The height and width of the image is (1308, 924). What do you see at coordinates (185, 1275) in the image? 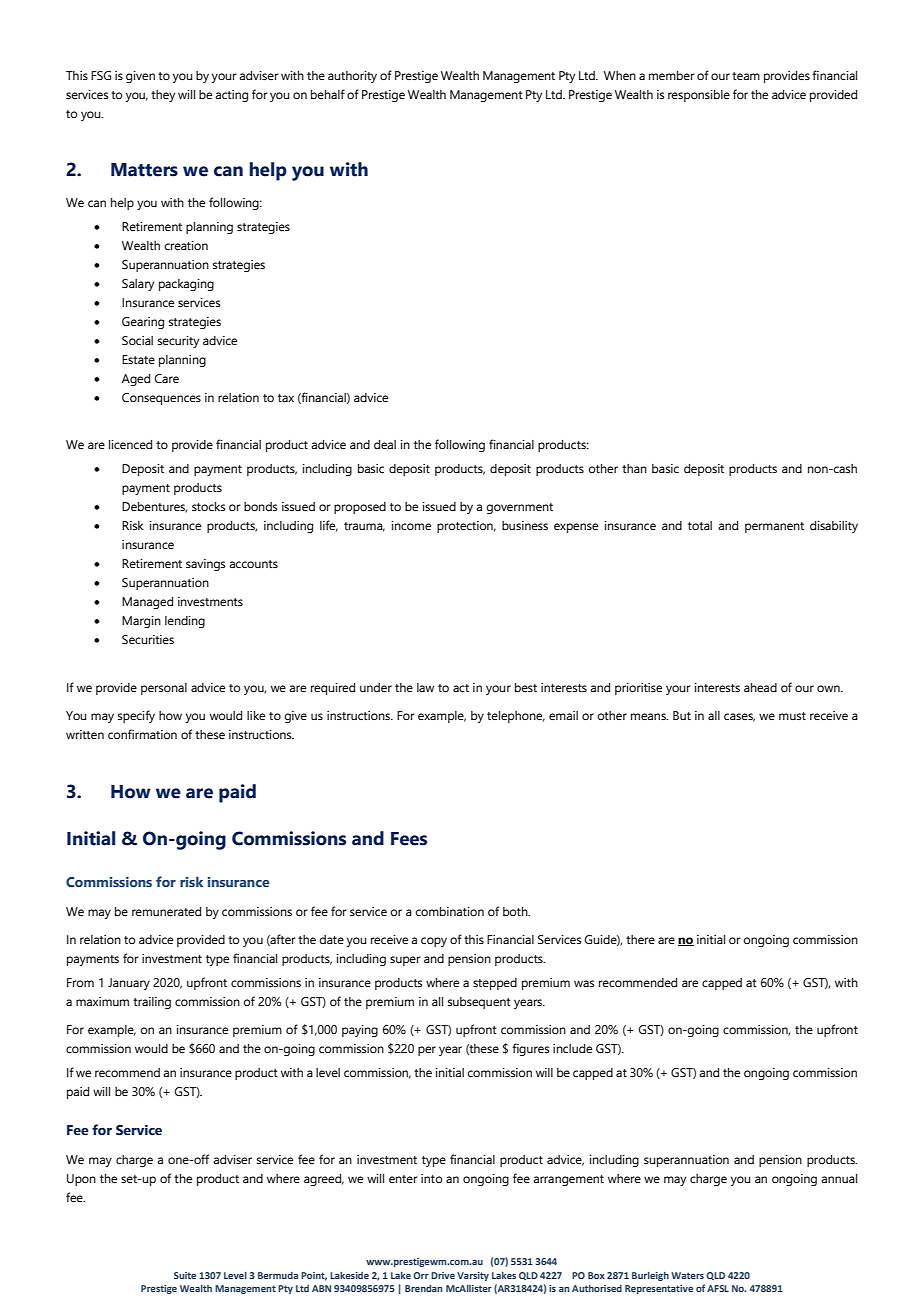
I see `Suite` at bounding box center [185, 1275].
